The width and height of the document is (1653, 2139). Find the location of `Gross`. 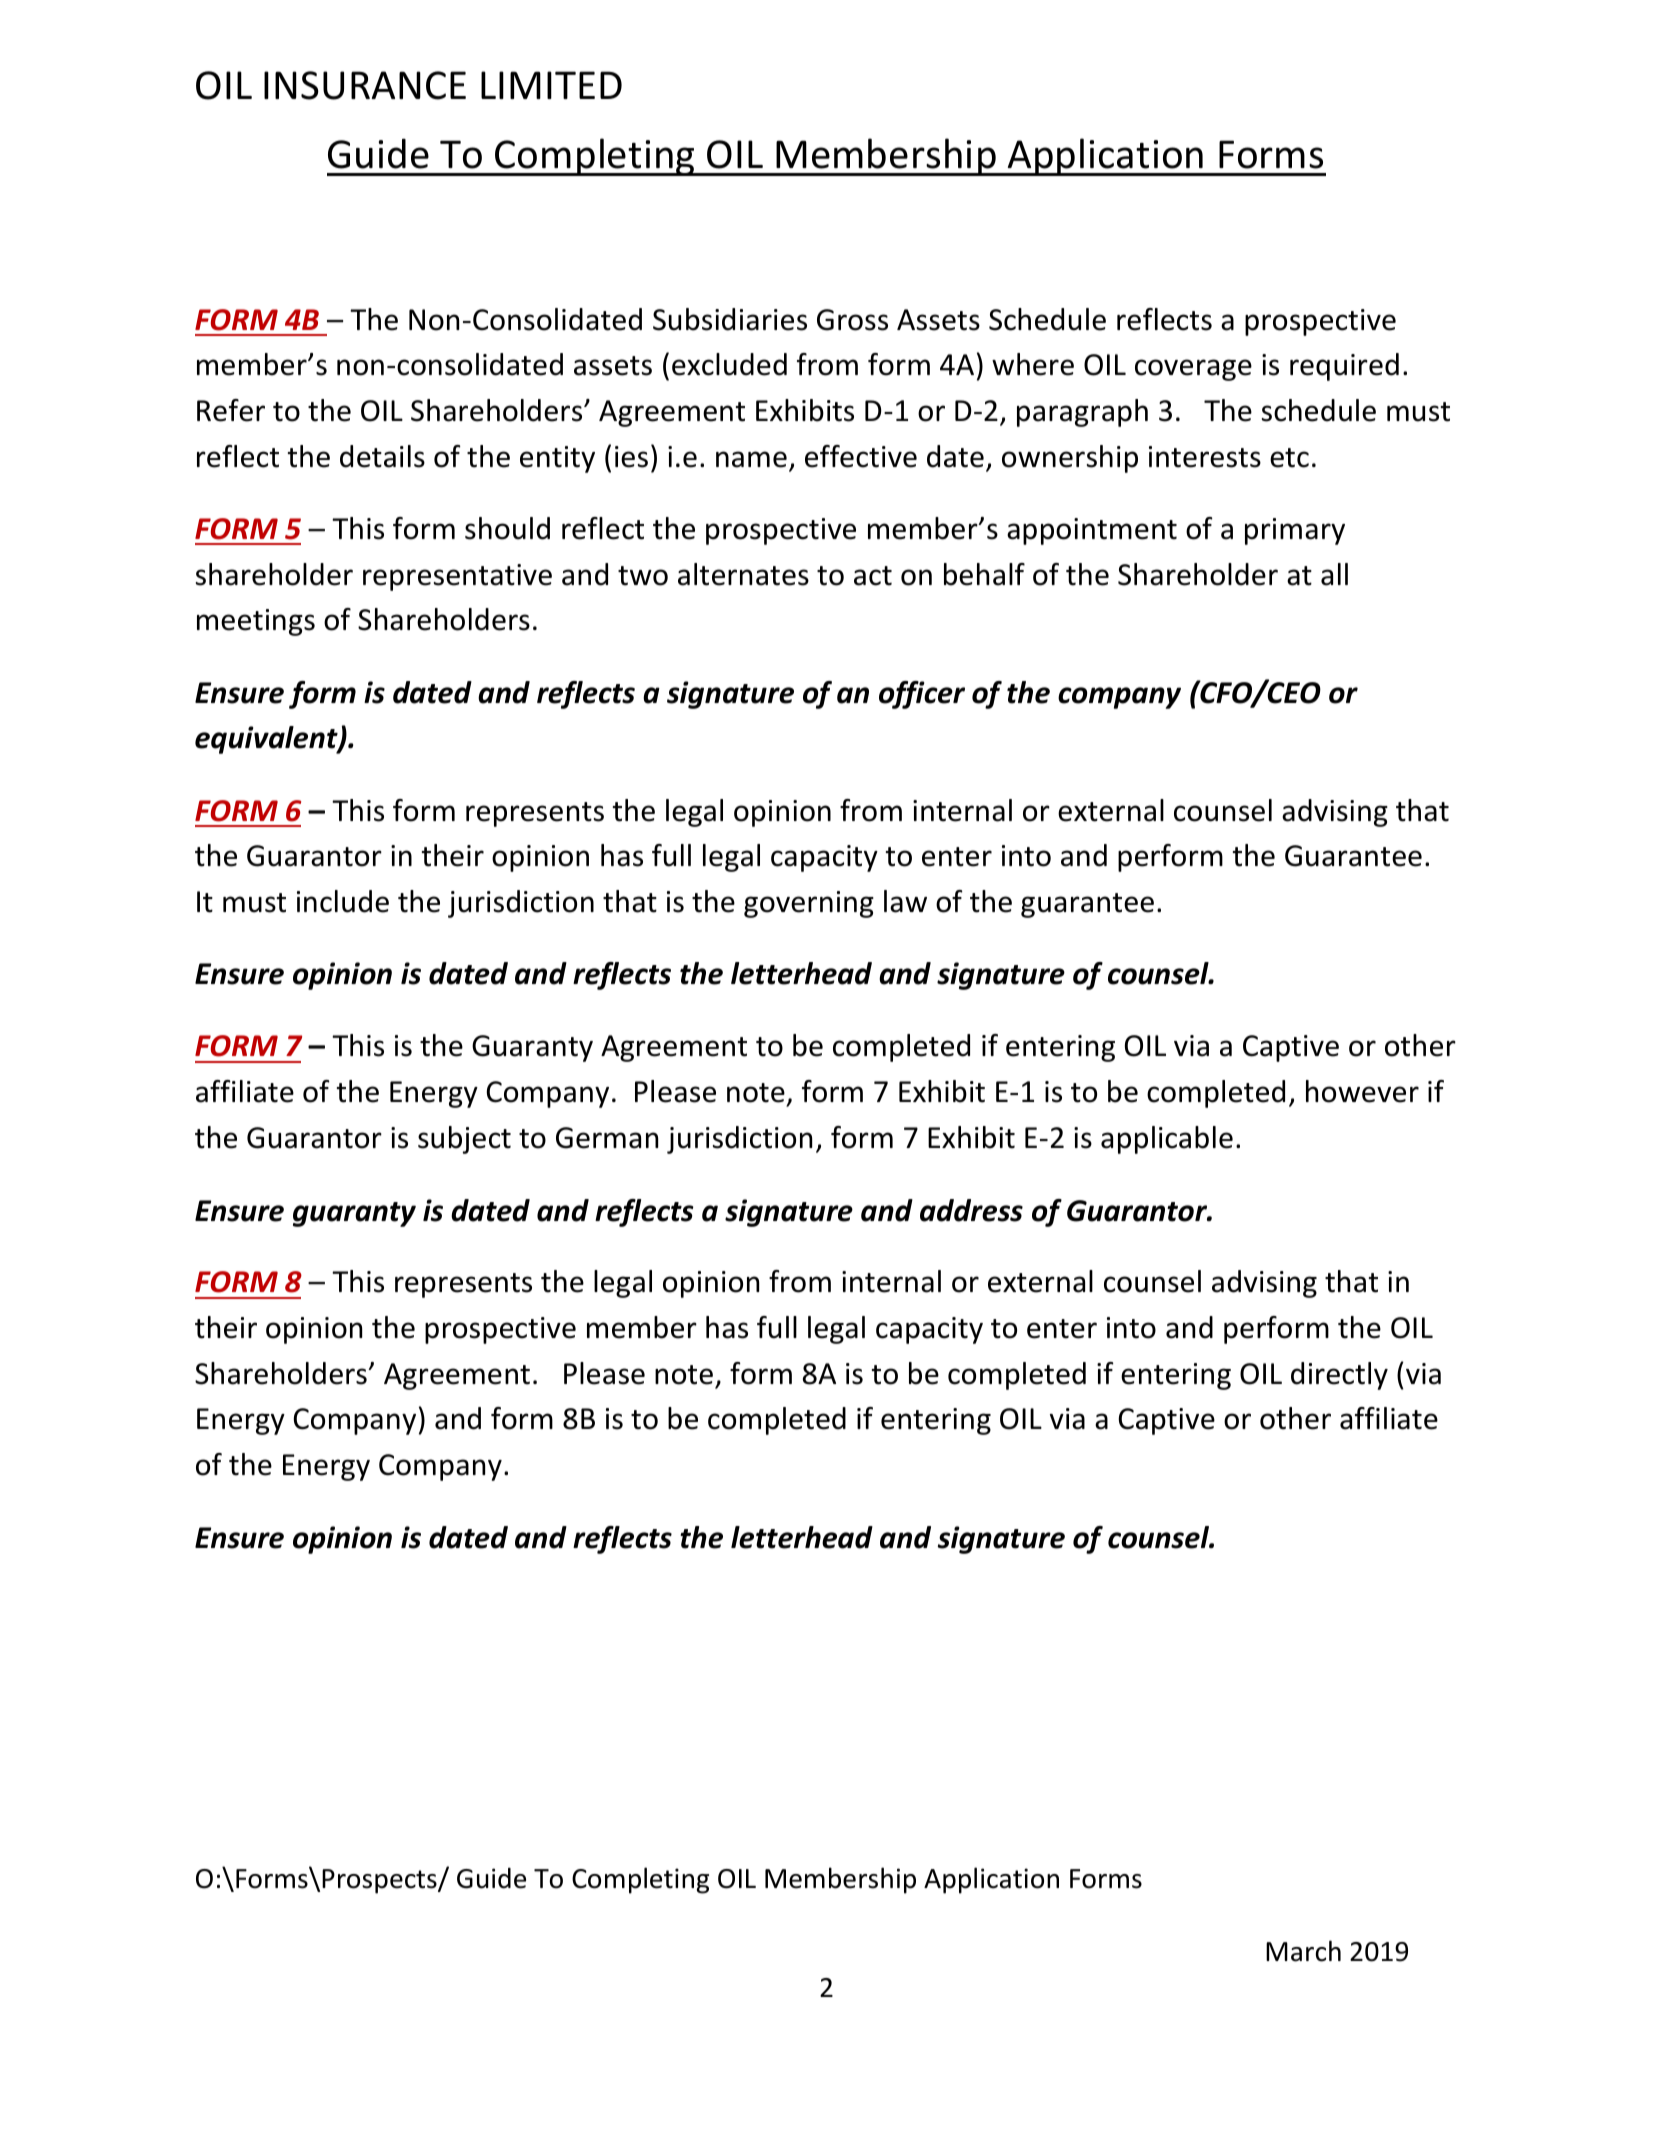

Gross is located at coordinates (852, 320).
